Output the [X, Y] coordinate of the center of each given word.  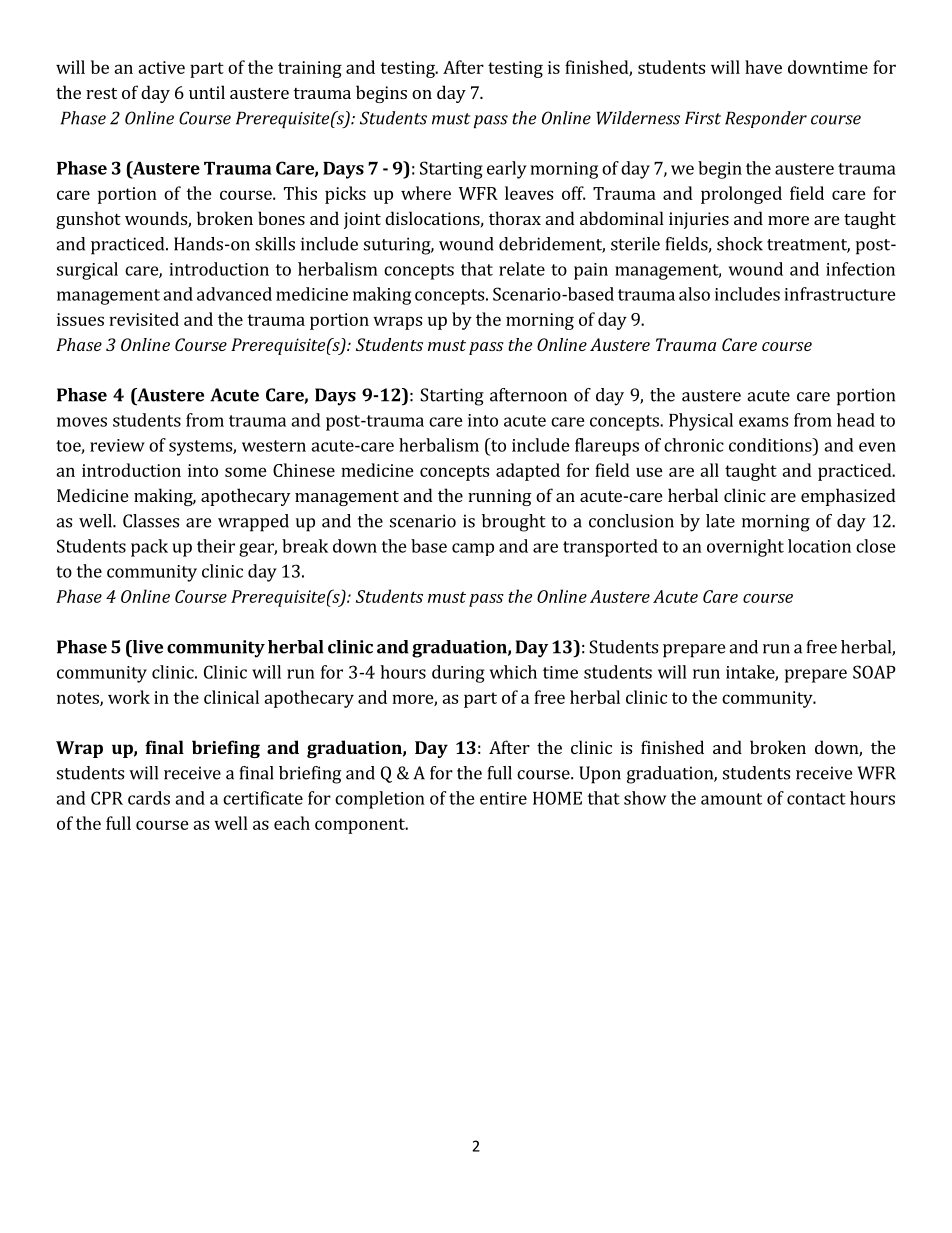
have [763, 67]
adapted [528, 472]
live [146, 647]
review [117, 445]
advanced [234, 294]
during [458, 674]
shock [740, 244]
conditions [771, 445]
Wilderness [638, 118]
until [207, 92]
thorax [515, 218]
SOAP [874, 672]
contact [816, 799]
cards [149, 798]
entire [503, 798]
